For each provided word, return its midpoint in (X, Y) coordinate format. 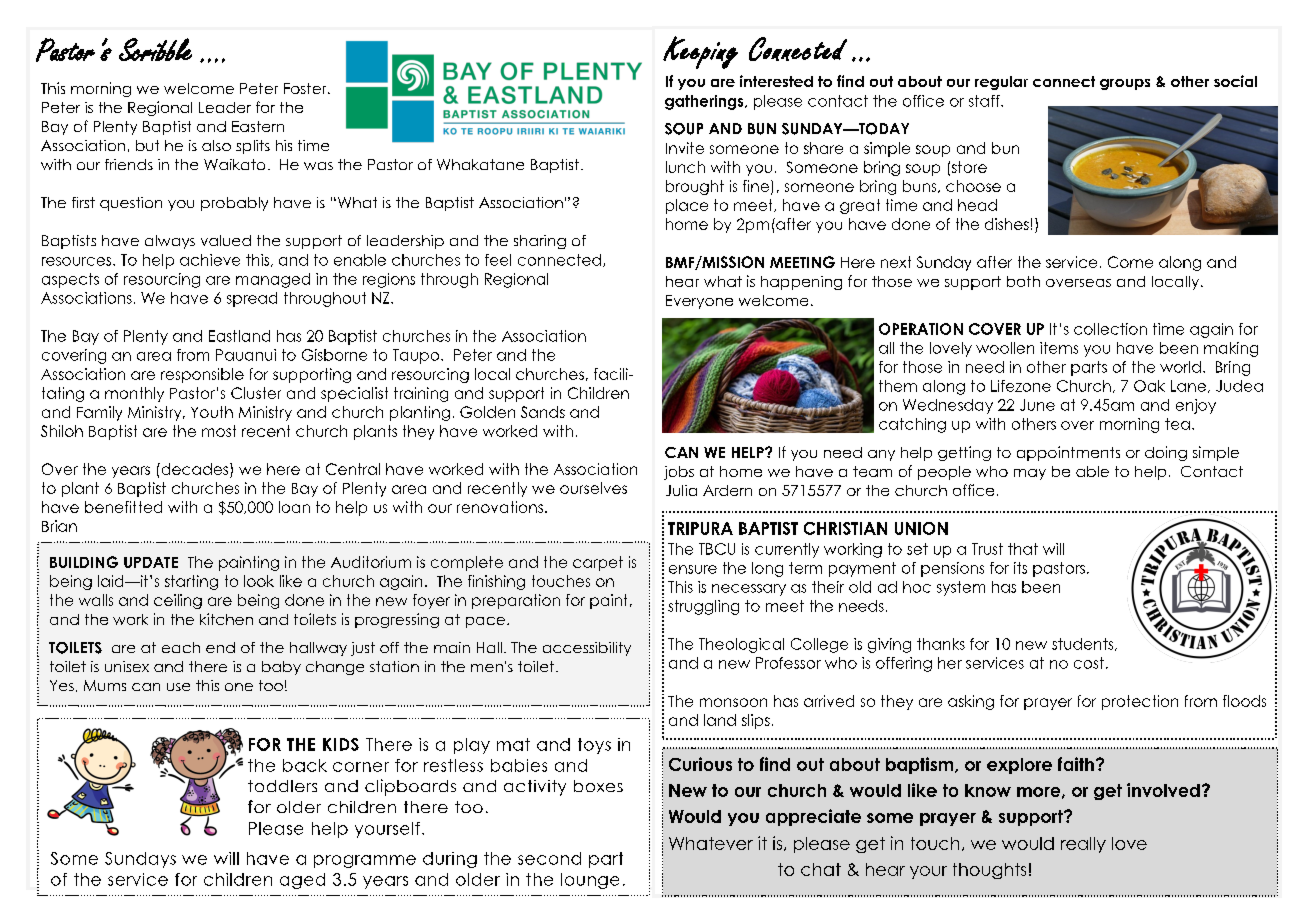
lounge (590, 881)
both (1023, 281)
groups (1125, 84)
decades (195, 469)
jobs (679, 473)
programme (365, 861)
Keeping (700, 52)
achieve (210, 260)
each (181, 647)
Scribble (155, 49)
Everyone (699, 302)
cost (1089, 663)
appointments (1068, 453)
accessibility (587, 649)
